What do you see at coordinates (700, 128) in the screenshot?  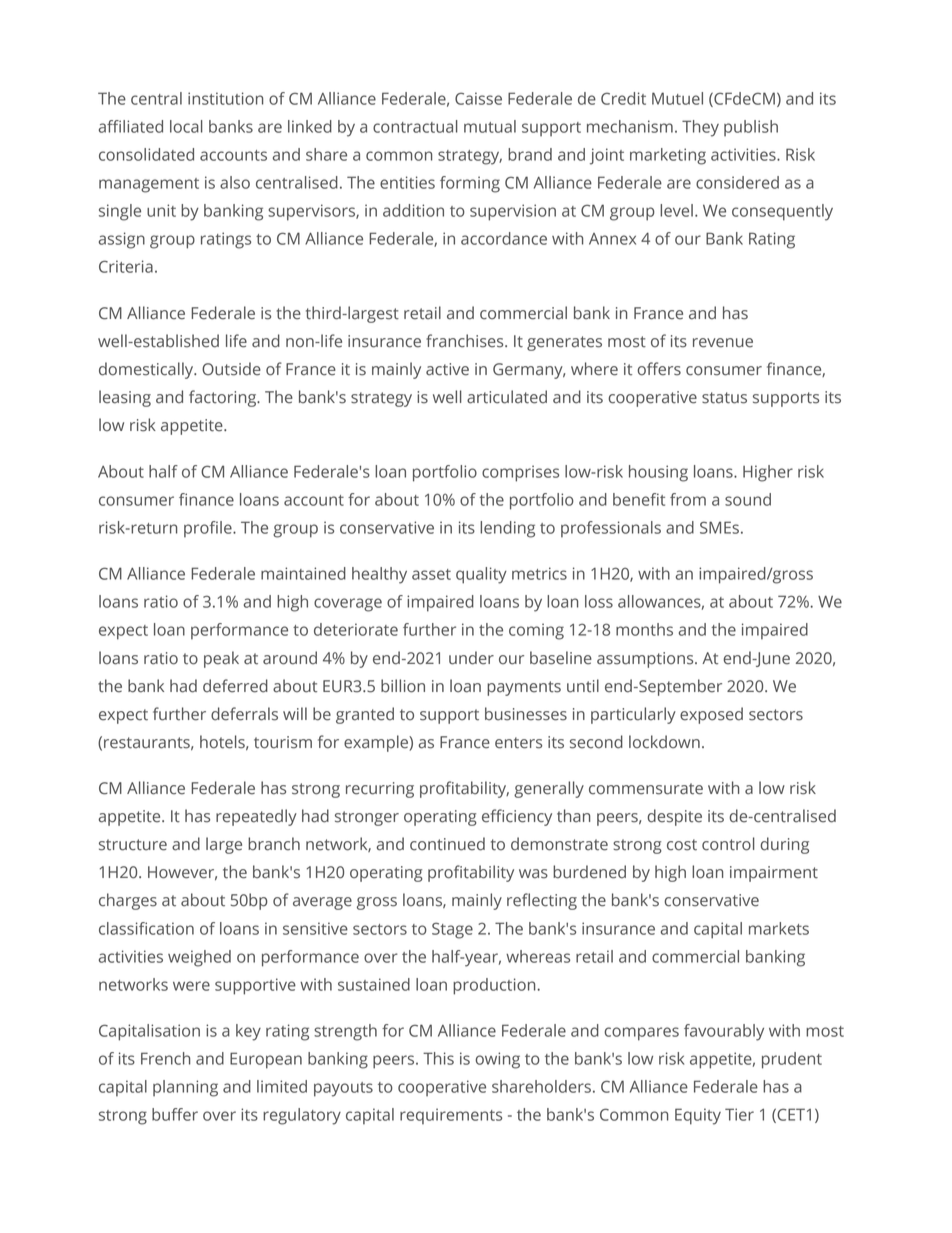 I see `They` at bounding box center [700, 128].
